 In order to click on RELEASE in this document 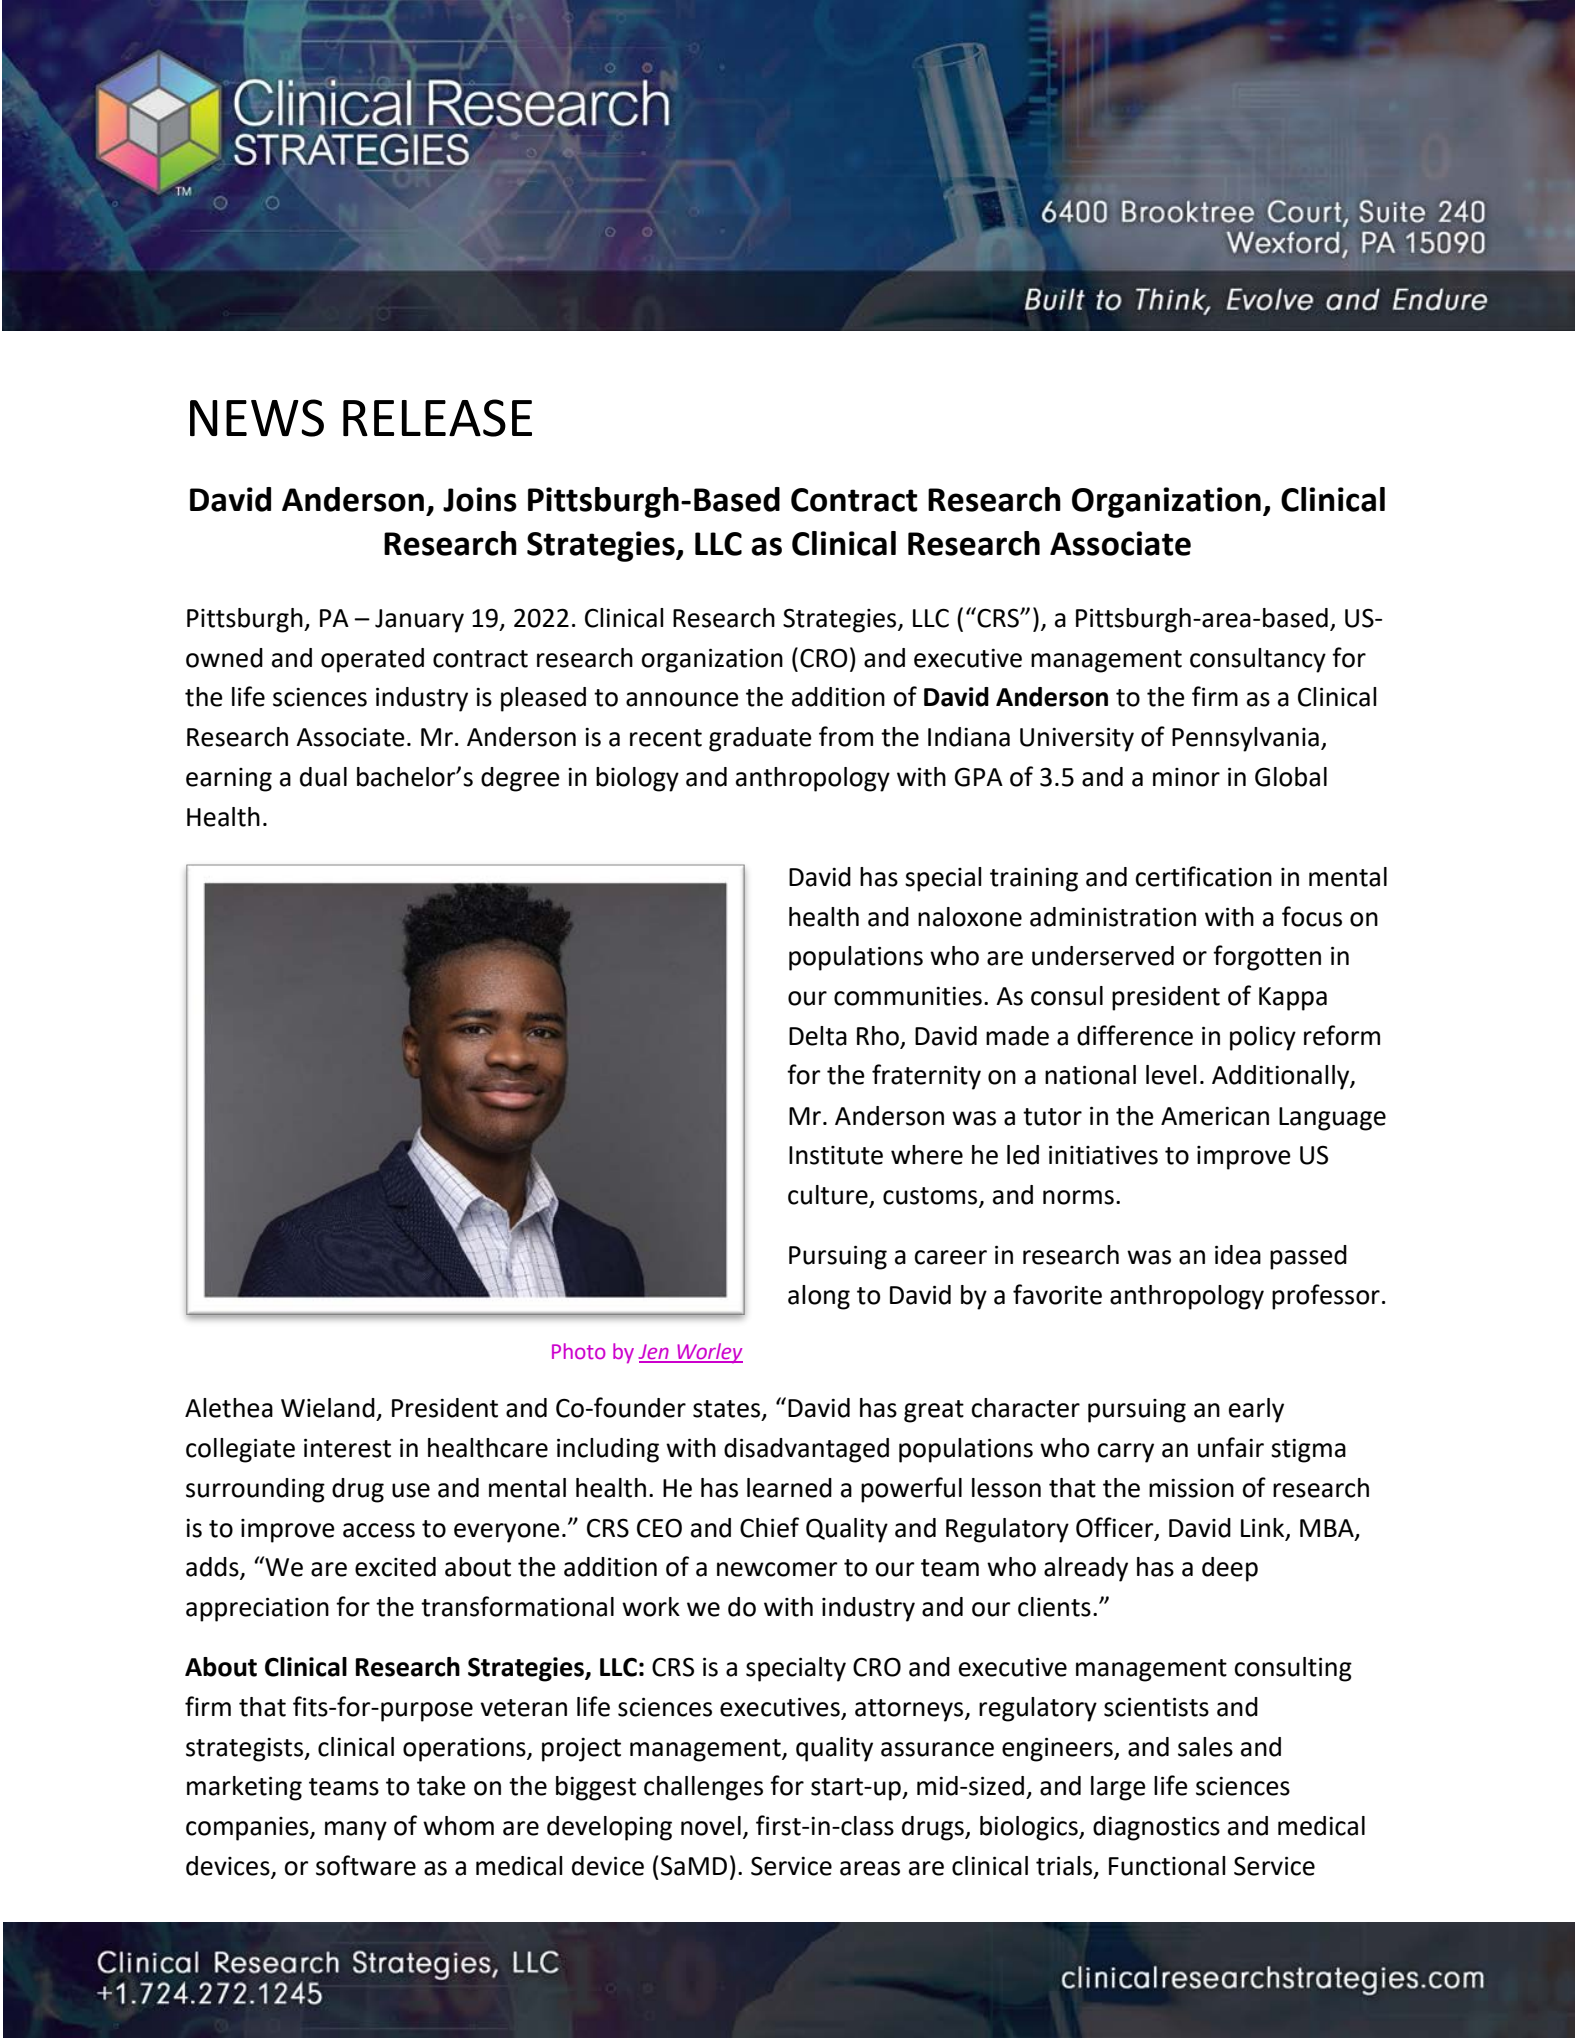, I will do `click(437, 418)`.
